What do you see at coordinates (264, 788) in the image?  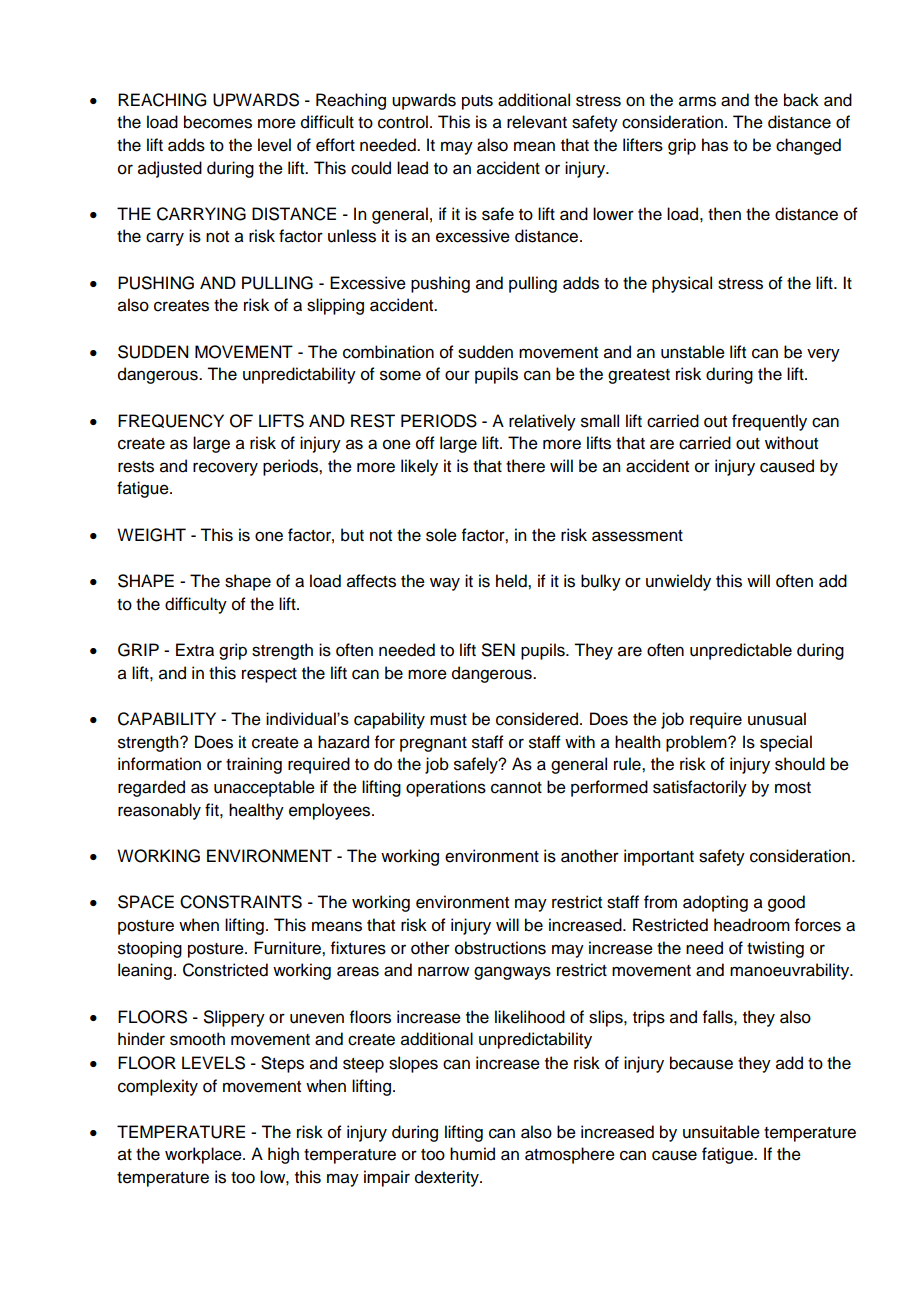 I see `unacceptable` at bounding box center [264, 788].
